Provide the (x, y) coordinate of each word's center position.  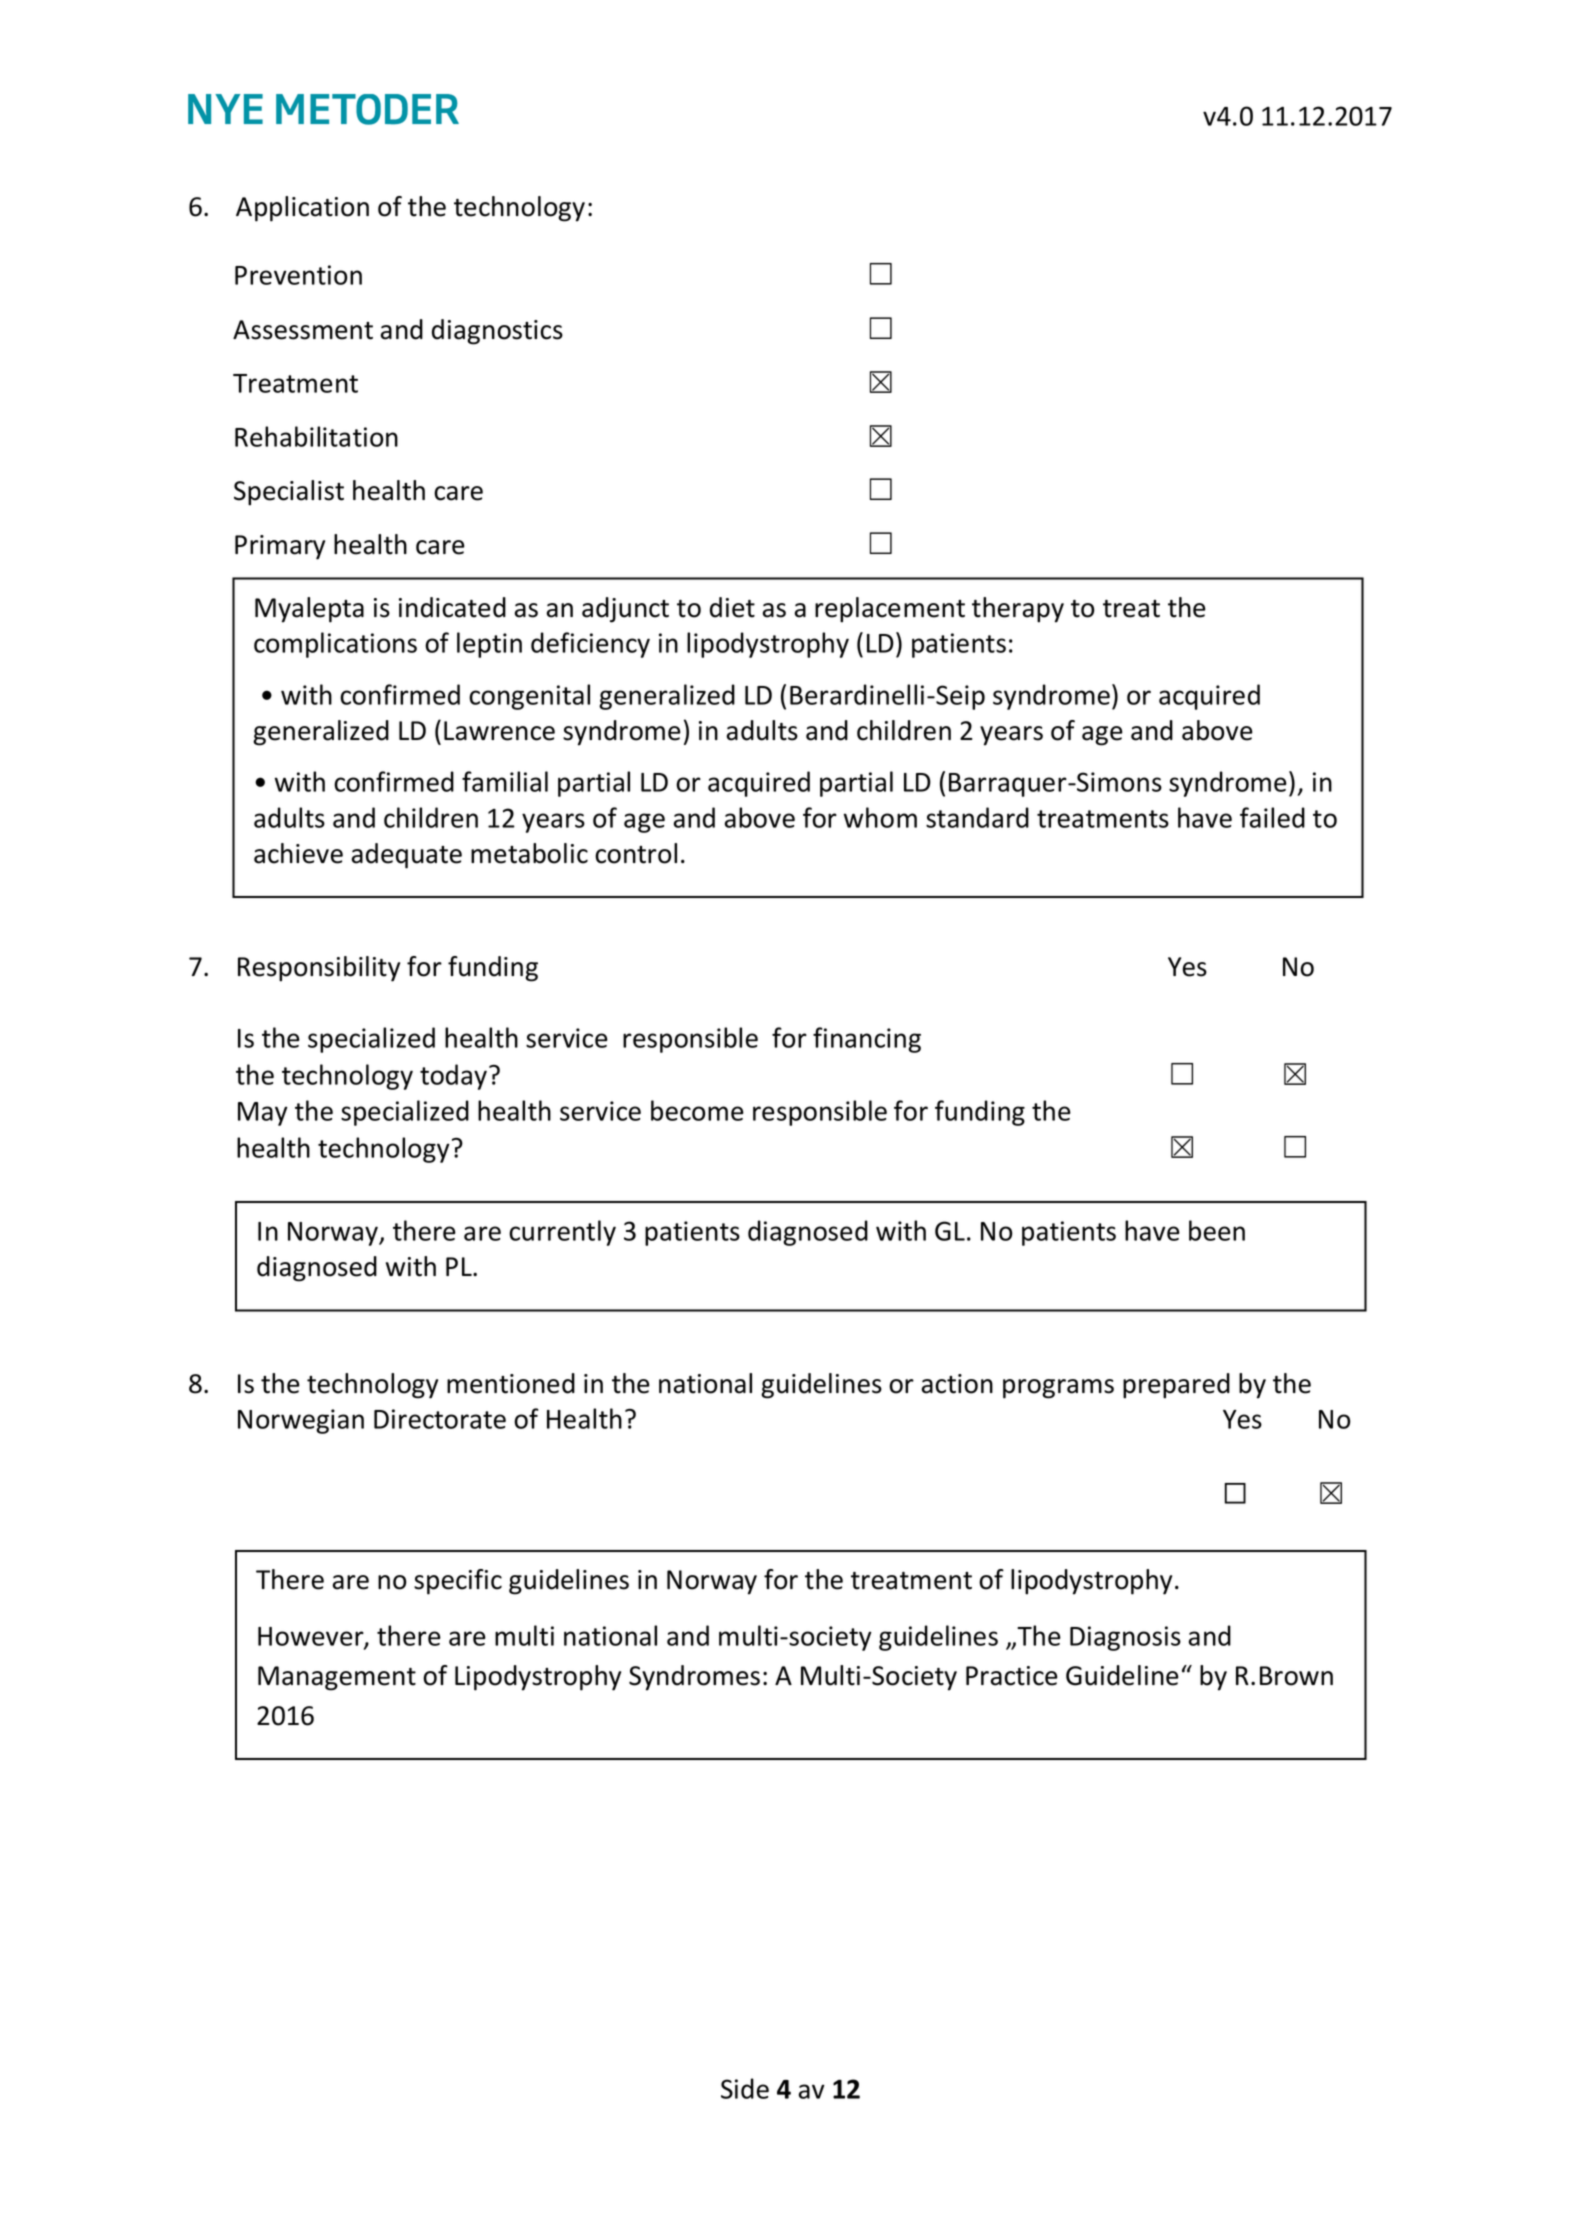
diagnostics (497, 332)
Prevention (298, 275)
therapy (1018, 610)
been (1217, 1230)
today (455, 1077)
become (697, 1110)
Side (745, 2088)
